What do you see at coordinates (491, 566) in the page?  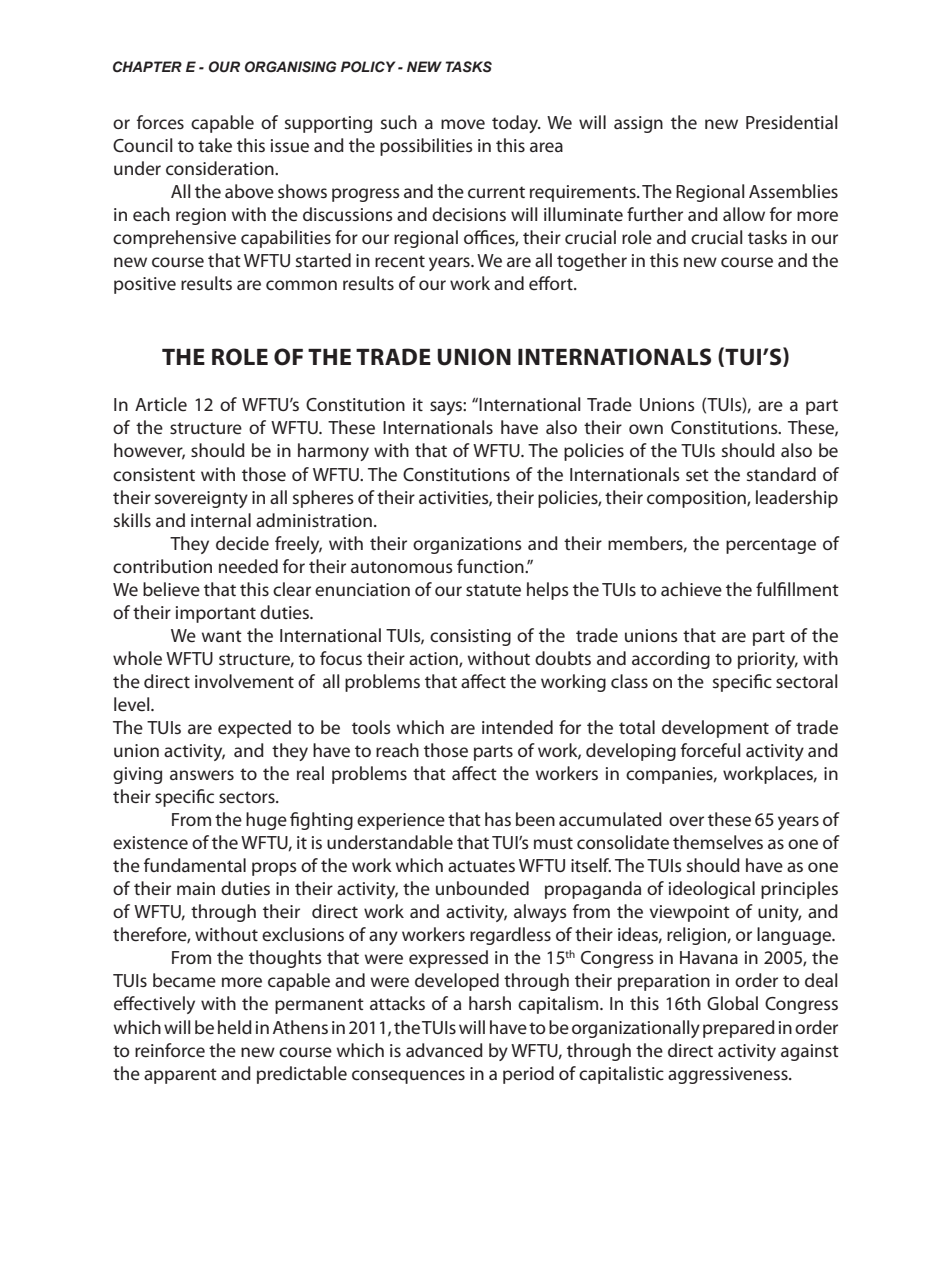 I see `function` at bounding box center [491, 566].
